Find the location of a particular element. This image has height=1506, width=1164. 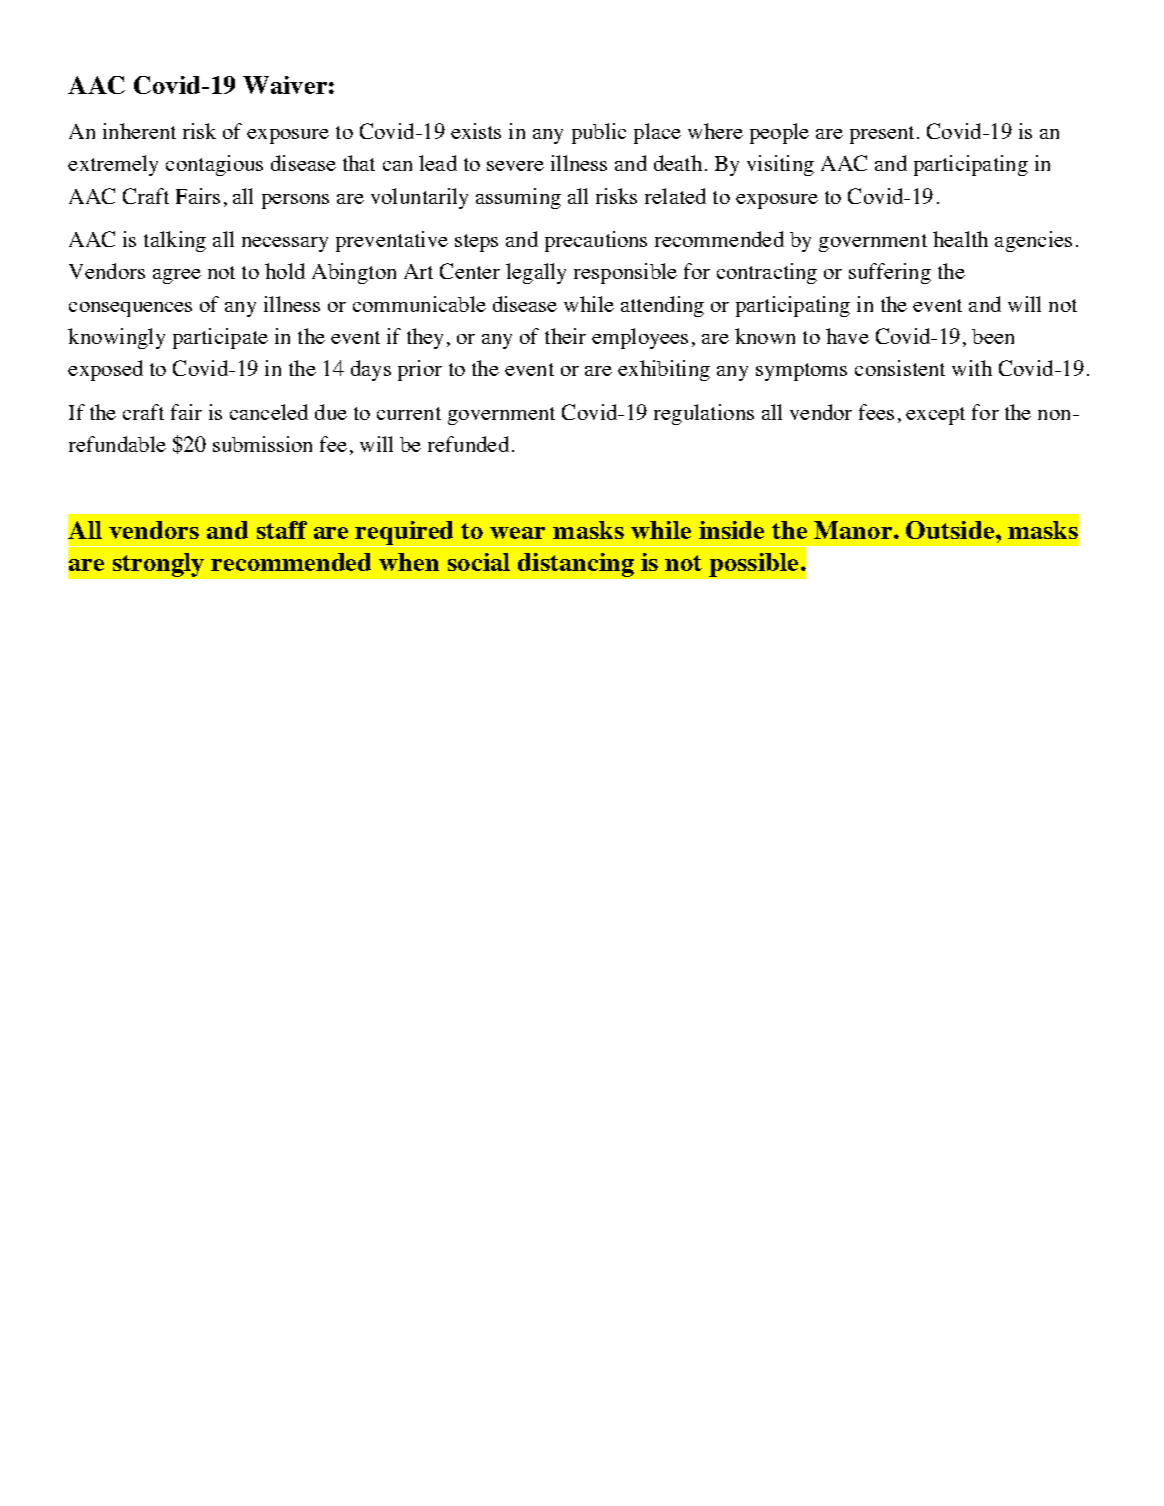

present is located at coordinates (882, 135).
